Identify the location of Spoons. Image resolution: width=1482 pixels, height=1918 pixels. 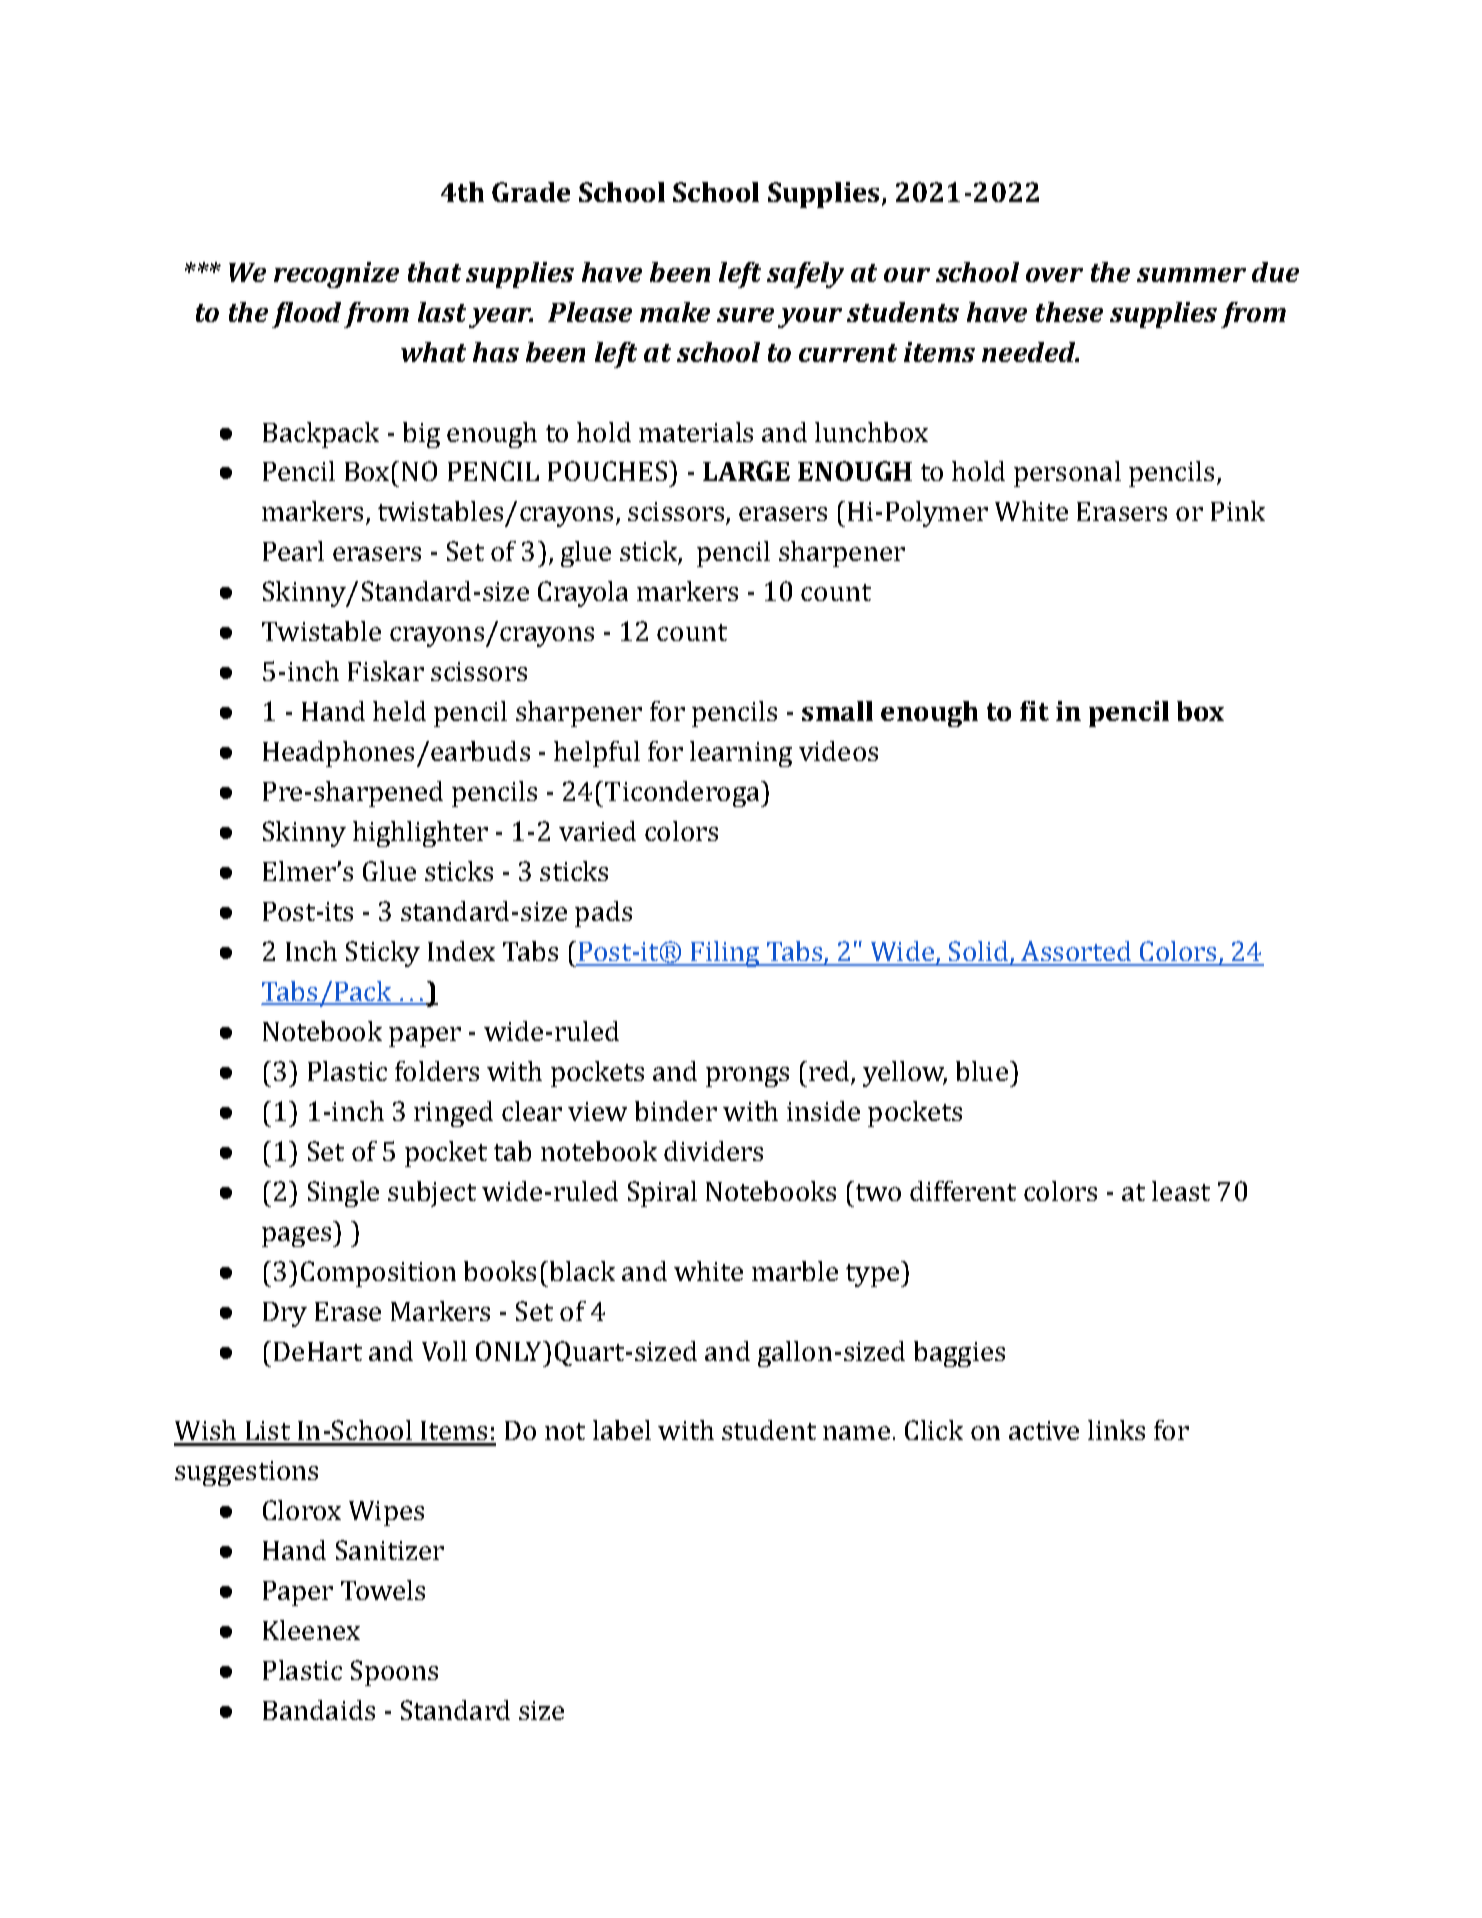
(394, 1673).
